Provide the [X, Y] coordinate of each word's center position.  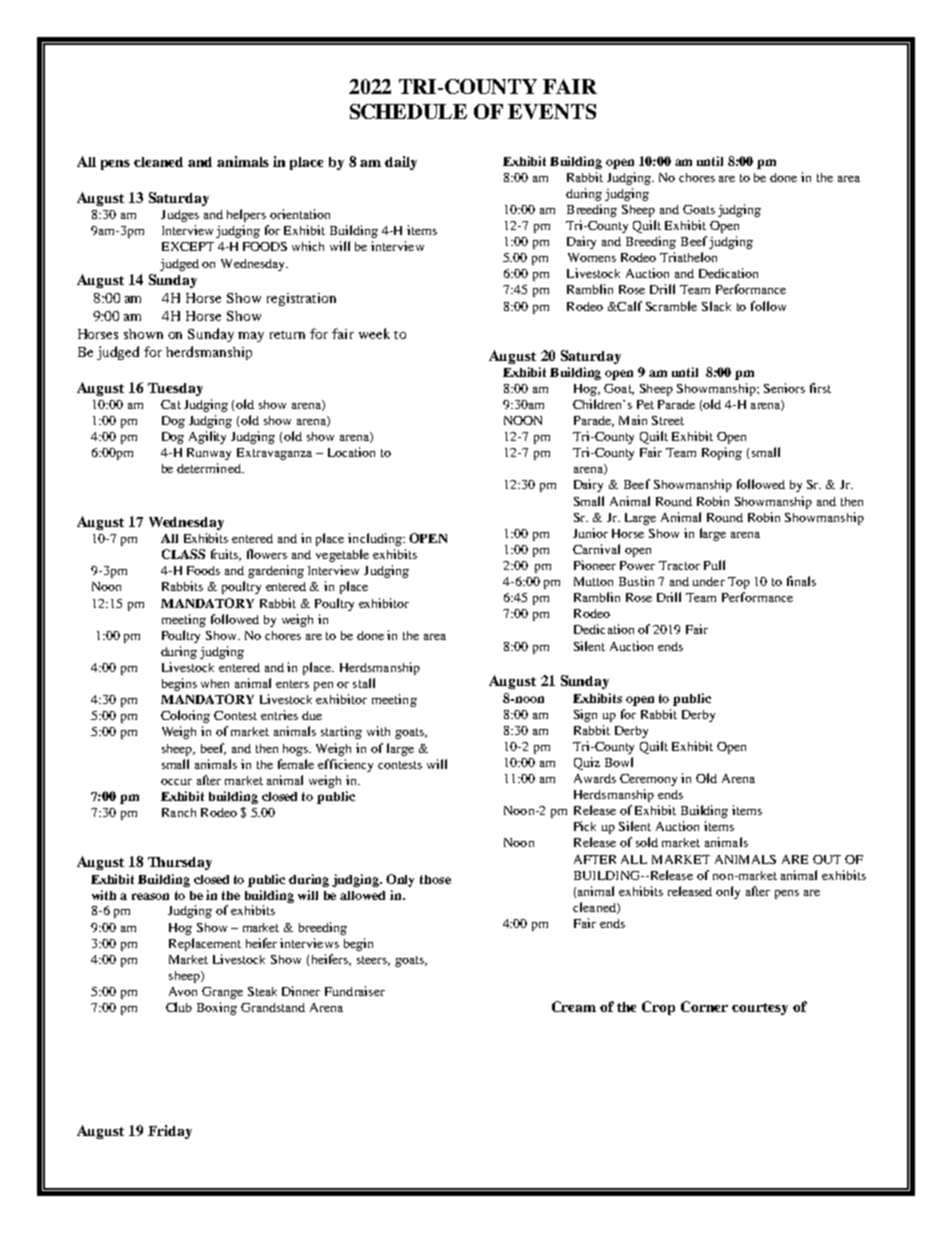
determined [210, 468]
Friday [170, 1132]
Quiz [587, 763]
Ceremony [648, 780]
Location [351, 452]
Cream [574, 1006]
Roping [722, 453]
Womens [592, 257]
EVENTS [552, 111]
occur [176, 782]
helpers [246, 215]
